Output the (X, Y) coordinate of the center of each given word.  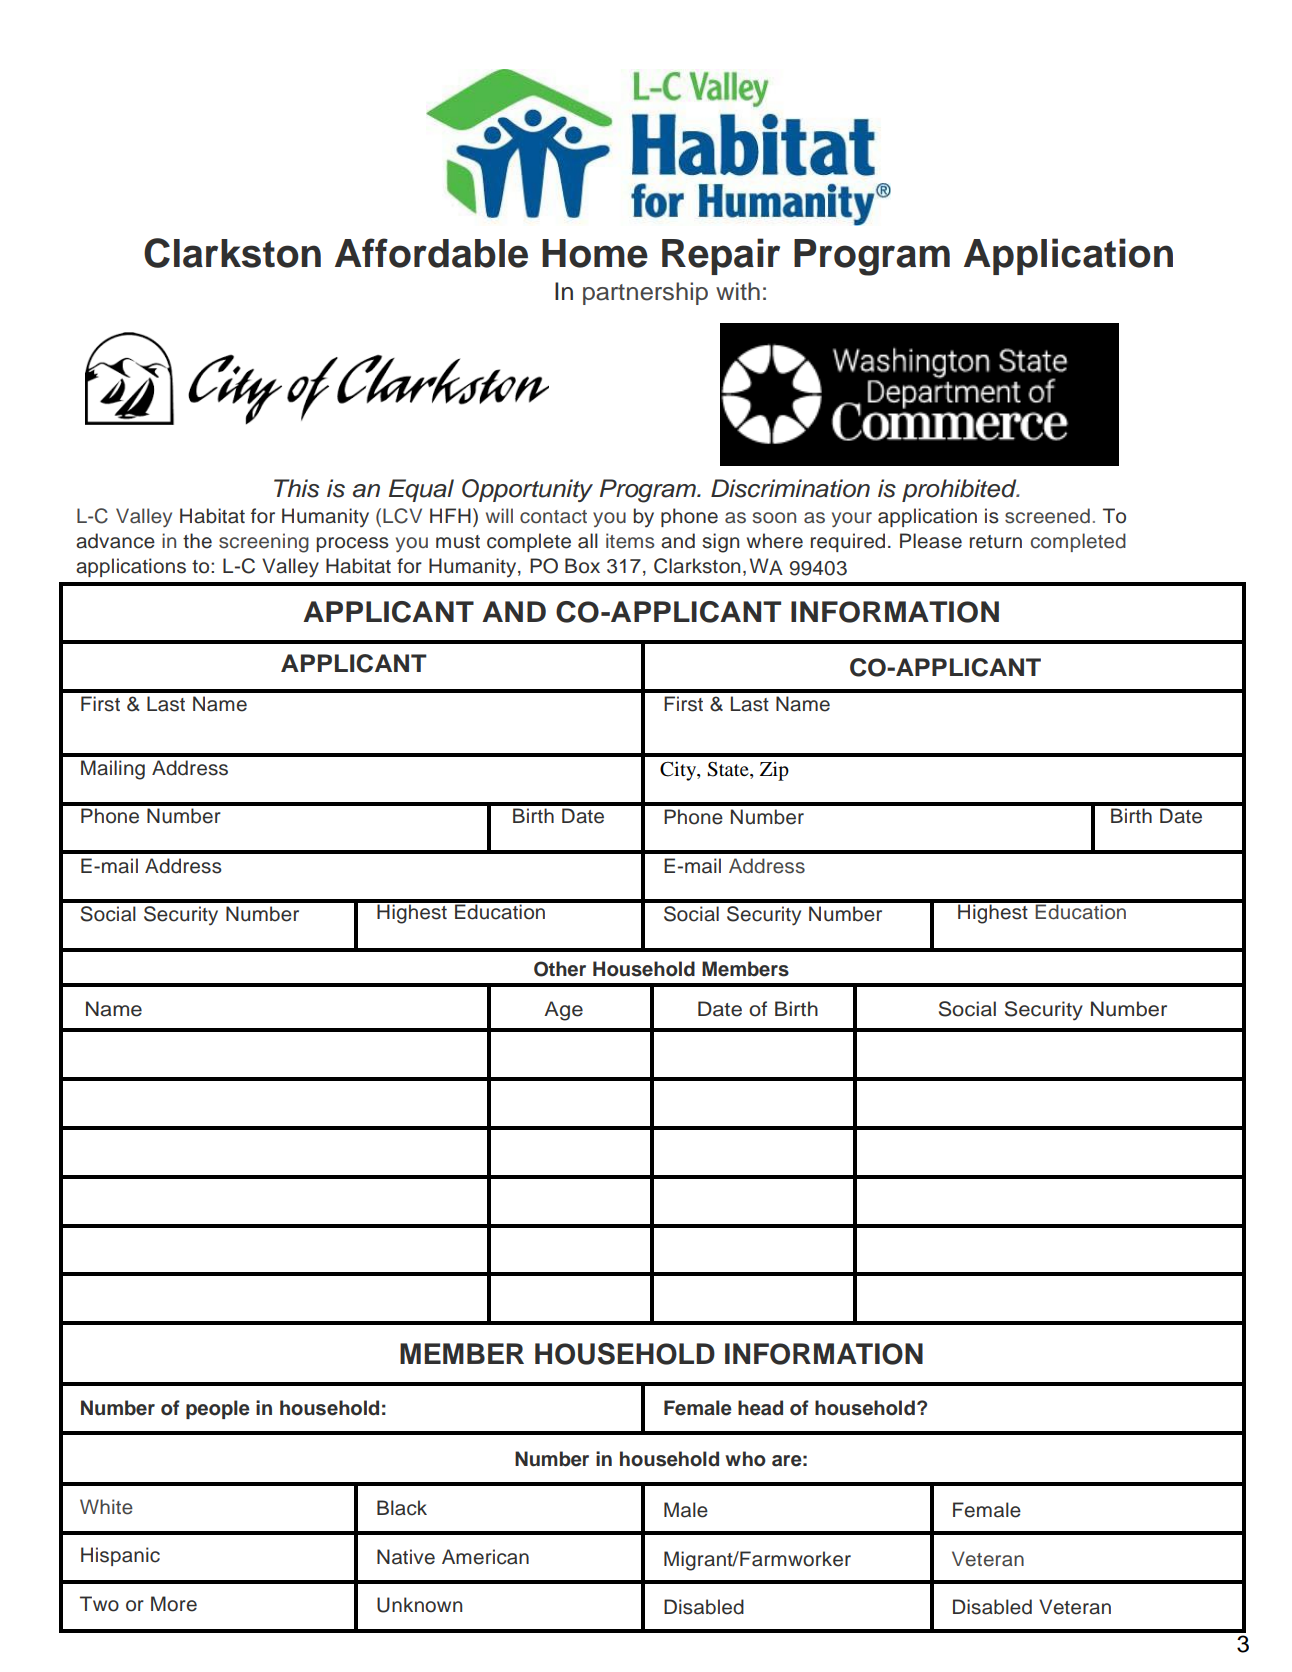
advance (115, 541)
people (218, 1409)
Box (582, 566)
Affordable (431, 253)
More (174, 1604)
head (760, 1408)
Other (560, 969)
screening (264, 543)
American (485, 1557)
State (729, 770)
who (745, 1459)
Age (563, 1011)
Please (931, 541)
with (738, 291)
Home (595, 253)
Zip (774, 771)
